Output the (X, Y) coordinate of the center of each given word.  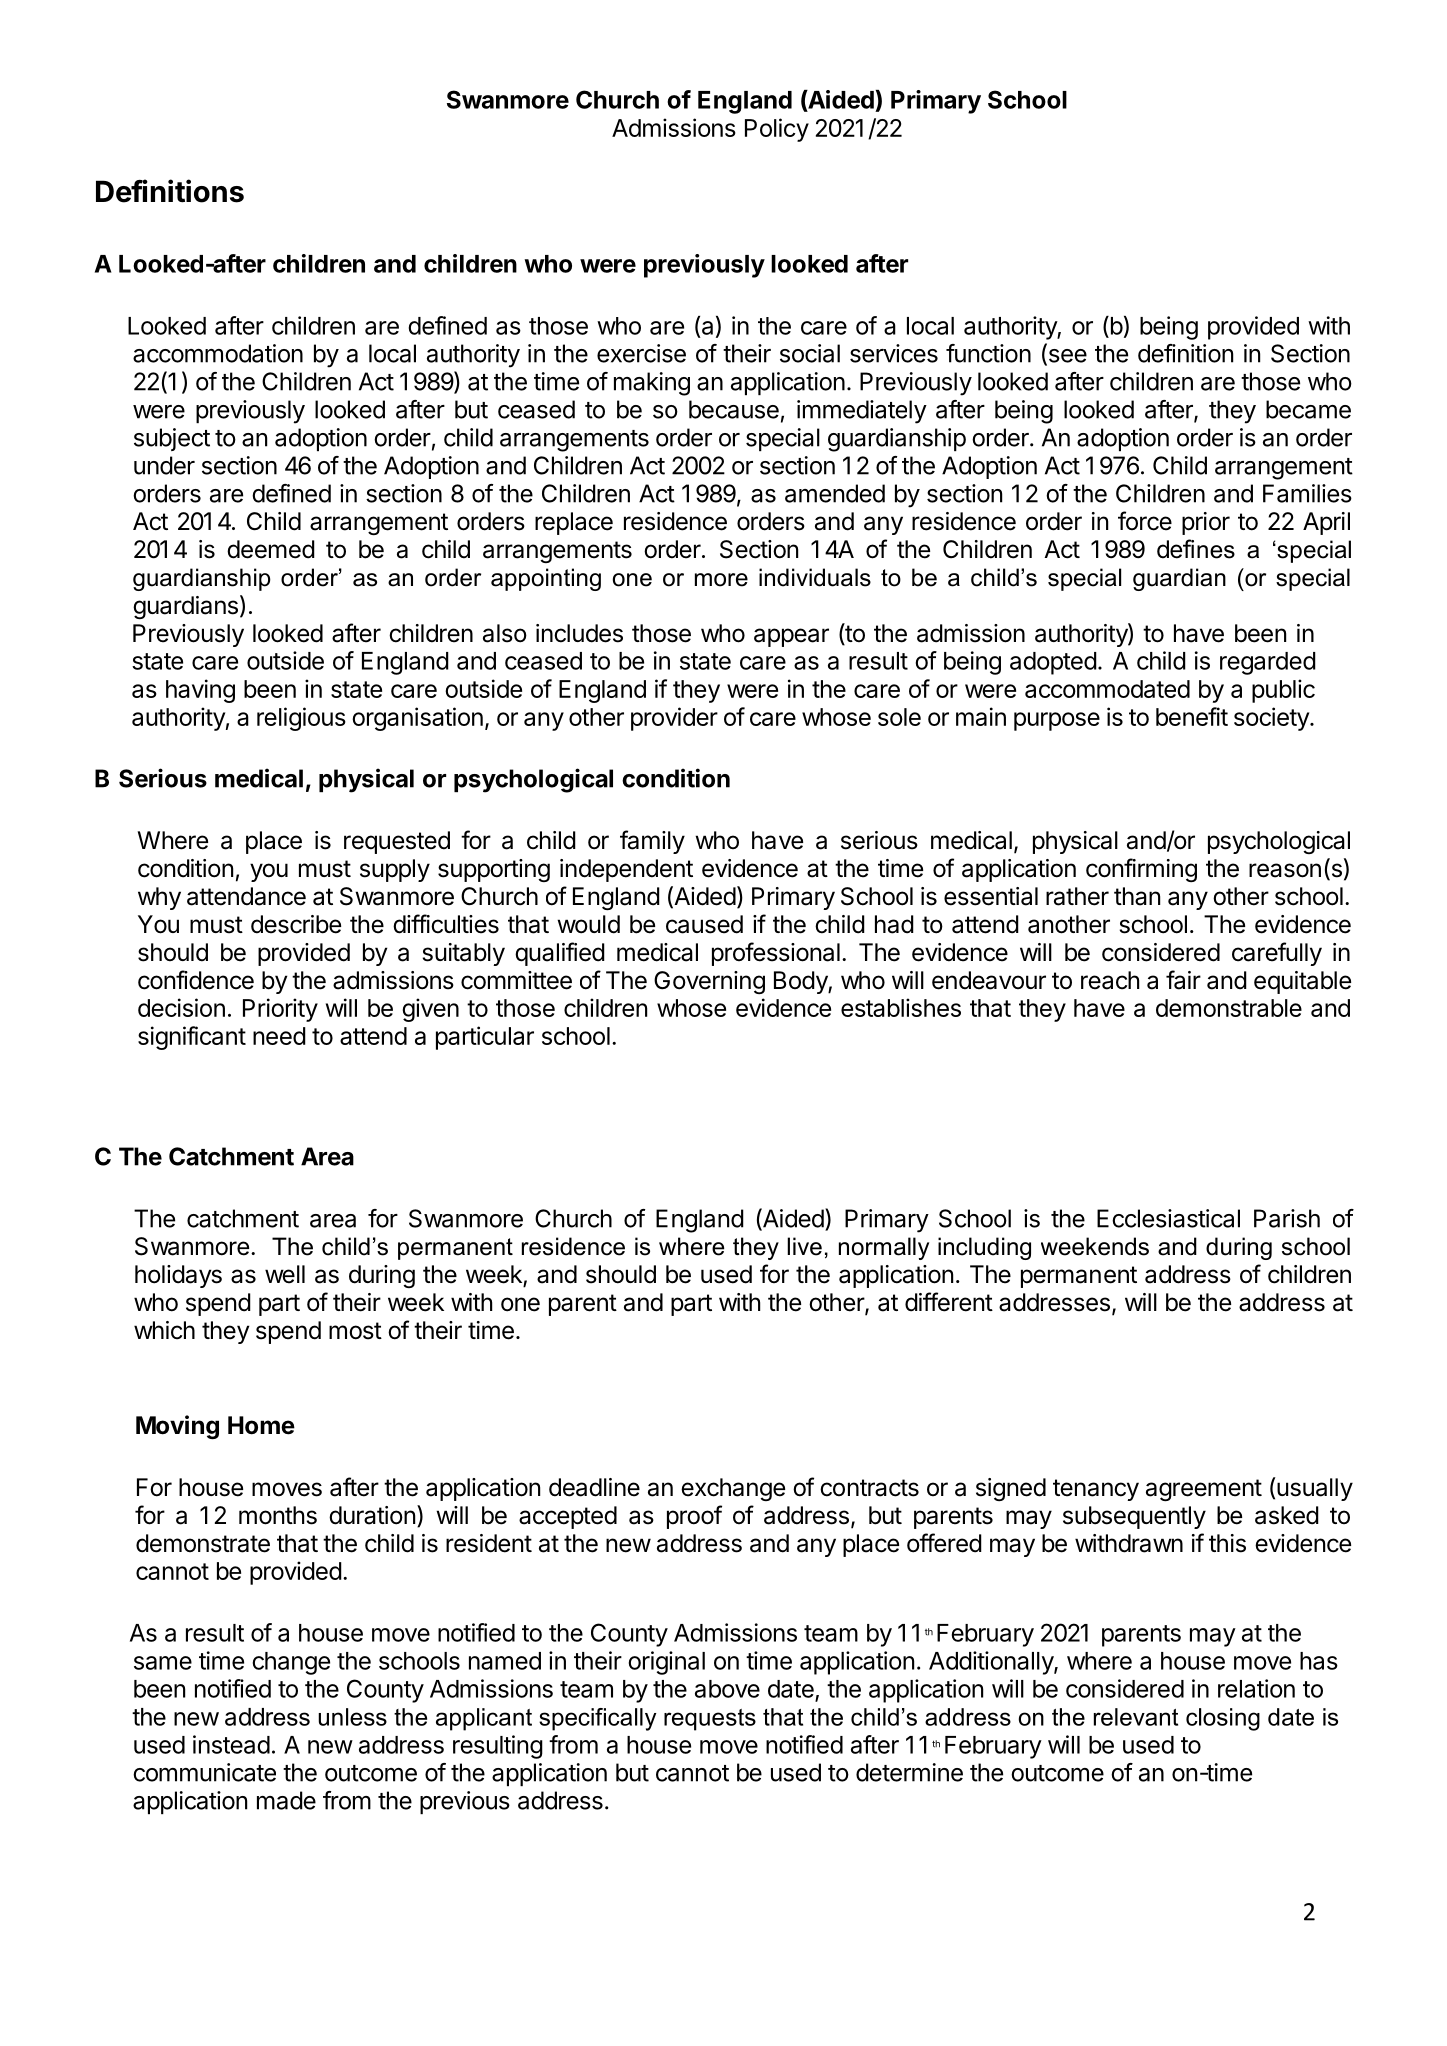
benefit (1192, 716)
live (804, 1246)
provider (674, 719)
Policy (777, 130)
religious (301, 719)
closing (1223, 1719)
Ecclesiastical (1168, 1218)
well (285, 1274)
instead (231, 1744)
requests (710, 1720)
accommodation (218, 353)
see (1066, 357)
